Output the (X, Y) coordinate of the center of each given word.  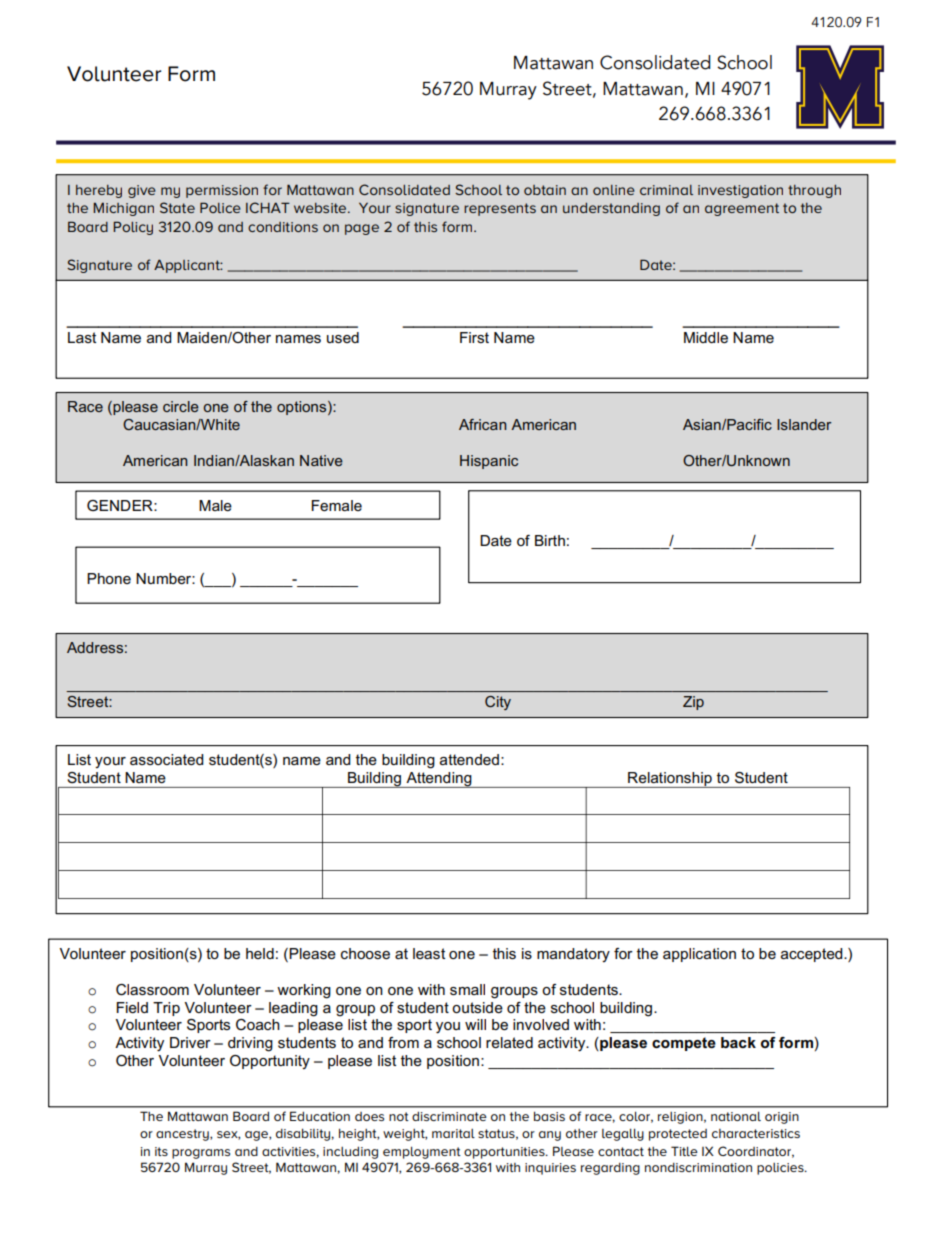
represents (500, 209)
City (498, 703)
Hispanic (489, 462)
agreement (742, 209)
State (177, 207)
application (699, 955)
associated (166, 759)
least (429, 953)
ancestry (183, 1135)
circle (181, 406)
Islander (804, 424)
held (260, 953)
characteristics (756, 1133)
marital (453, 1133)
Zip (693, 703)
